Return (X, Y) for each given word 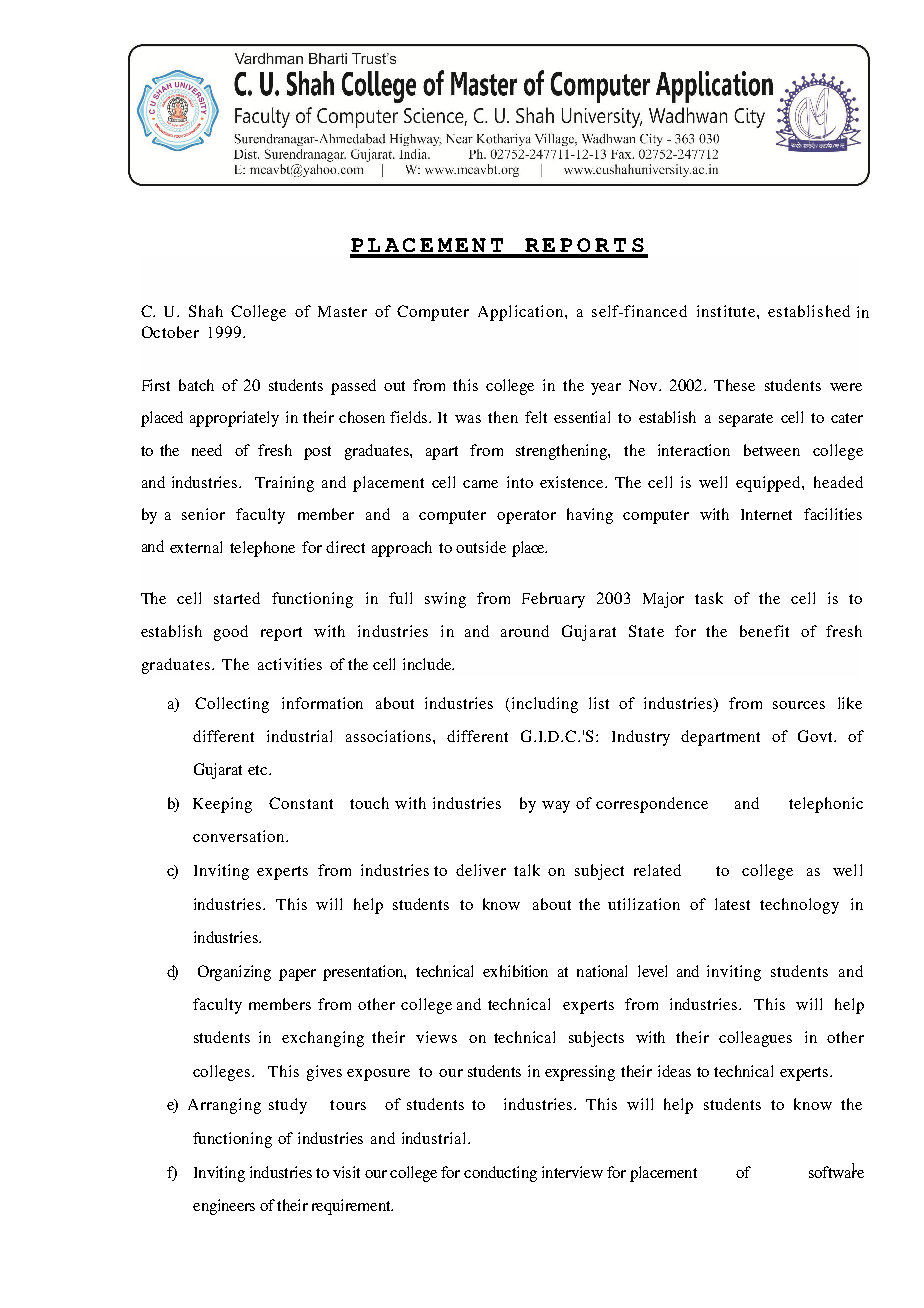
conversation (240, 836)
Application (522, 313)
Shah (206, 311)
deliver (481, 870)
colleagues (755, 1039)
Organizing (234, 973)
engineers (224, 1207)
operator (526, 517)
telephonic (826, 805)
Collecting (232, 705)
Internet (766, 514)
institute (727, 311)
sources (799, 705)
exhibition (515, 971)
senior (203, 514)
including (543, 705)
